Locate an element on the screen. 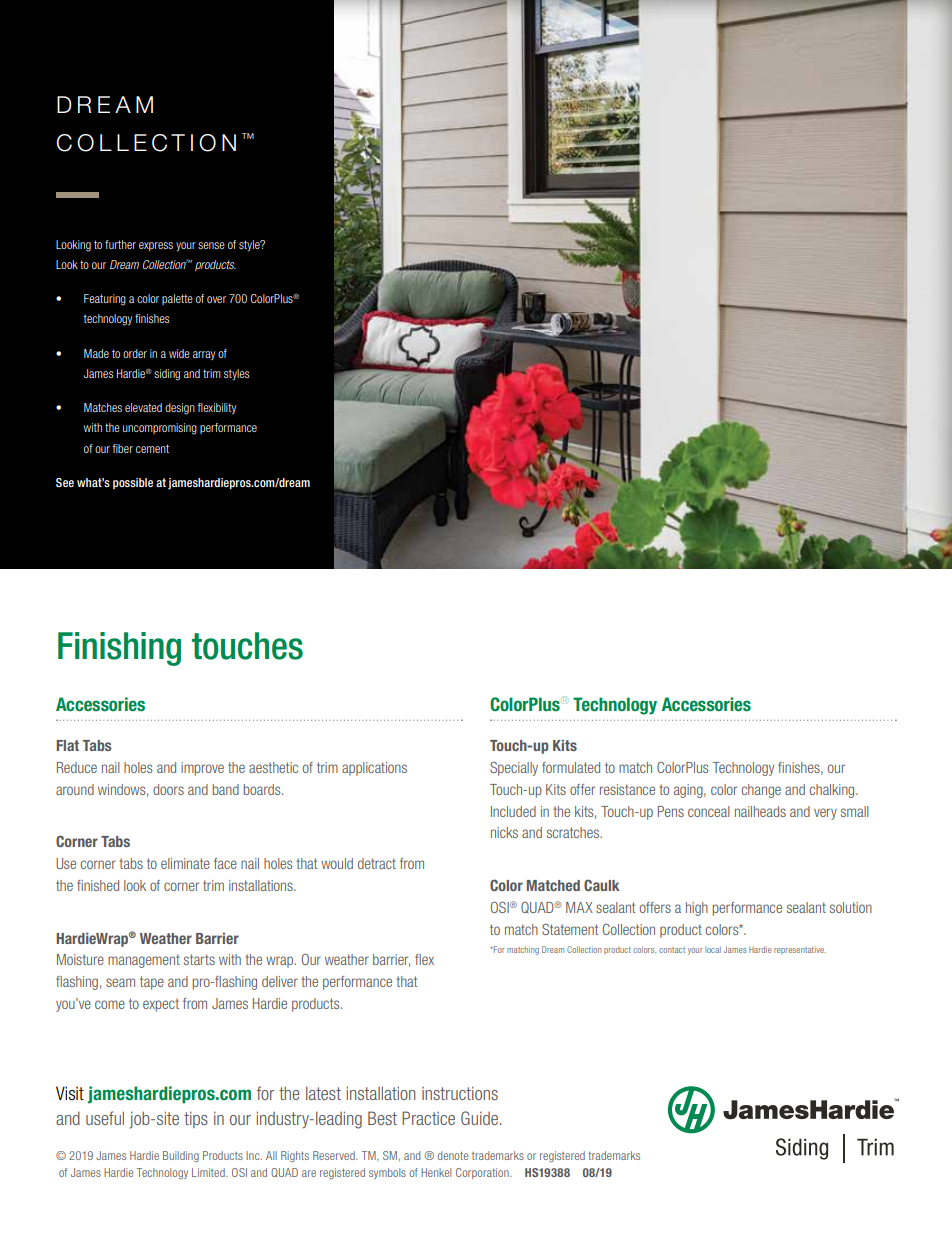 The width and height of the screenshot is (952, 1233). express is located at coordinates (156, 246).
